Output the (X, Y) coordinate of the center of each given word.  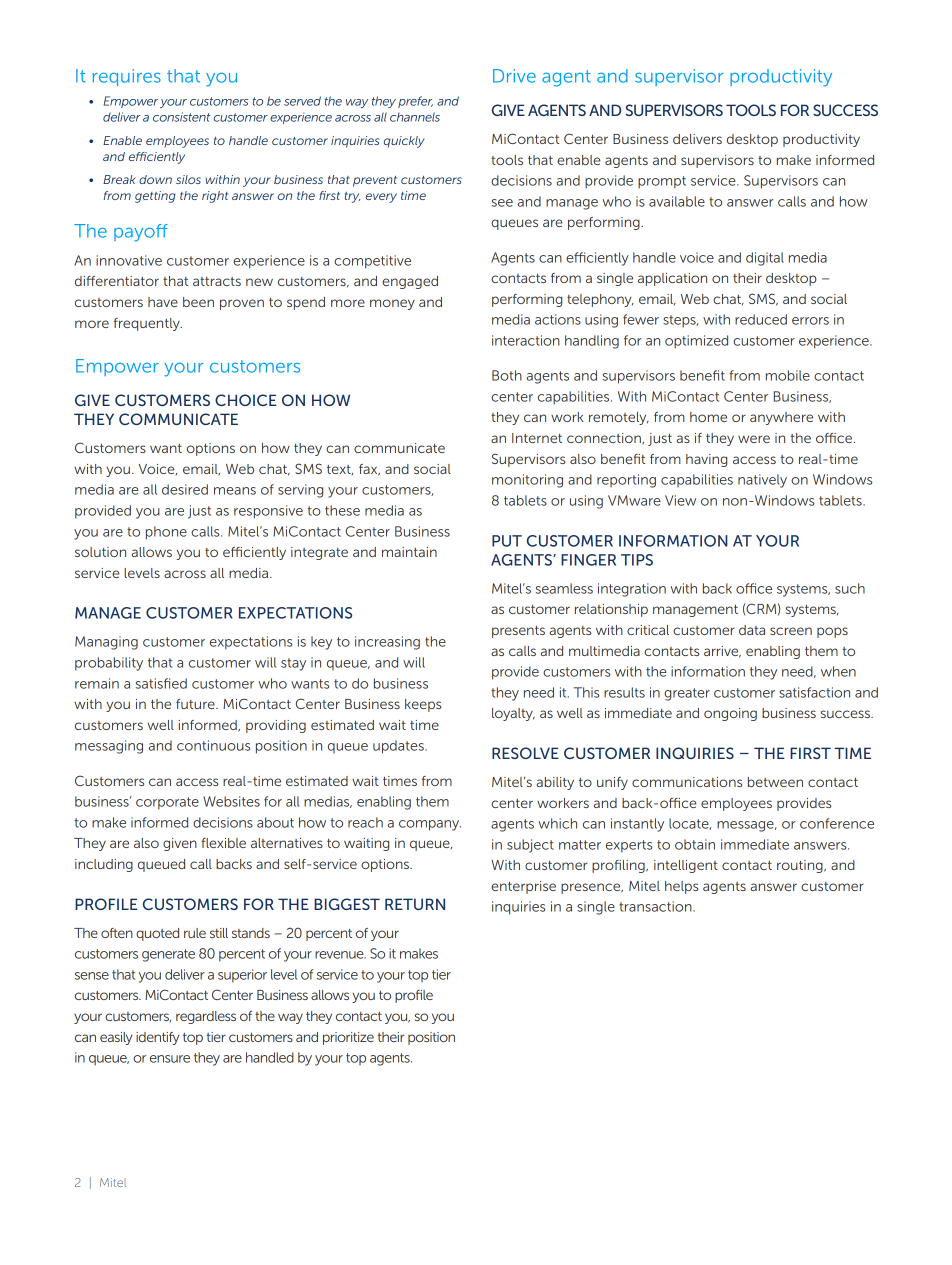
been (198, 302)
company (430, 825)
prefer (415, 102)
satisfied (161, 683)
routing (801, 866)
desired (185, 489)
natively (762, 481)
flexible (223, 843)
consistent (181, 117)
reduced (761, 319)
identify (158, 1038)
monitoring (527, 481)
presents (518, 632)
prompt (662, 182)
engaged (410, 282)
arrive (722, 652)
